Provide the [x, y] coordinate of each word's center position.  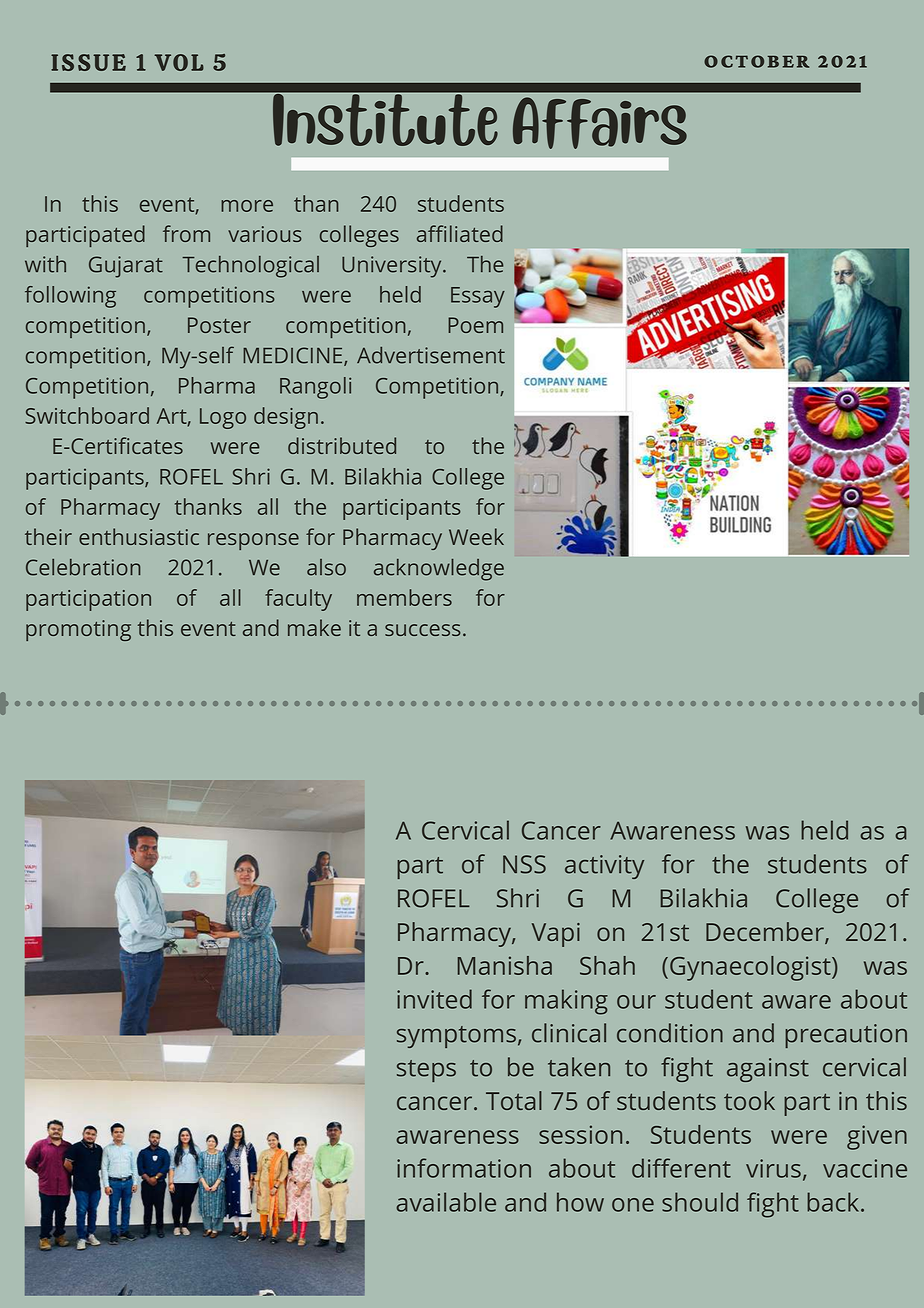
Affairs [600, 123]
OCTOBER [756, 61]
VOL [179, 62]
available [446, 1202]
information [464, 1168]
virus [773, 1168]
